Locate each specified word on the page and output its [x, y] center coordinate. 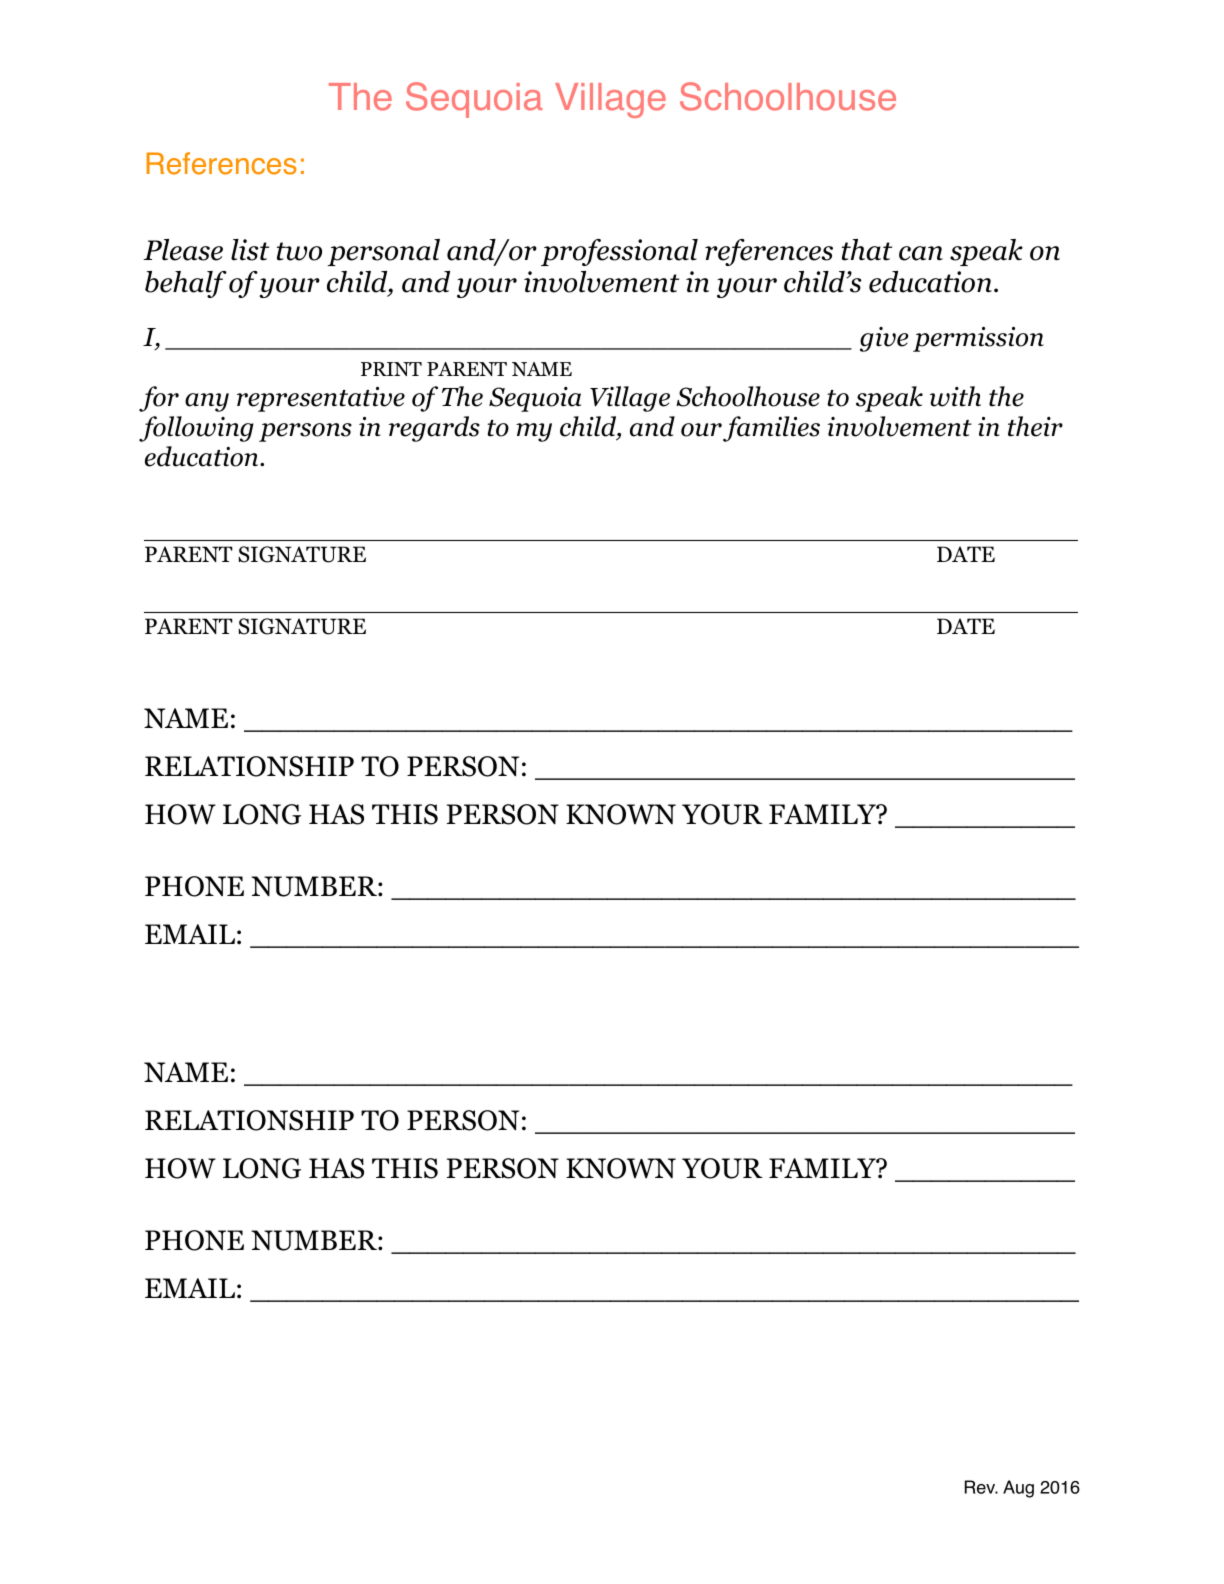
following [196, 429]
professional [619, 252]
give [884, 339]
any [207, 402]
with [955, 396]
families [771, 429]
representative [321, 399]
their [1035, 426]
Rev [981, 1487]
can [921, 253]
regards [434, 429]
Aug [1018, 1489]
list [250, 250]
